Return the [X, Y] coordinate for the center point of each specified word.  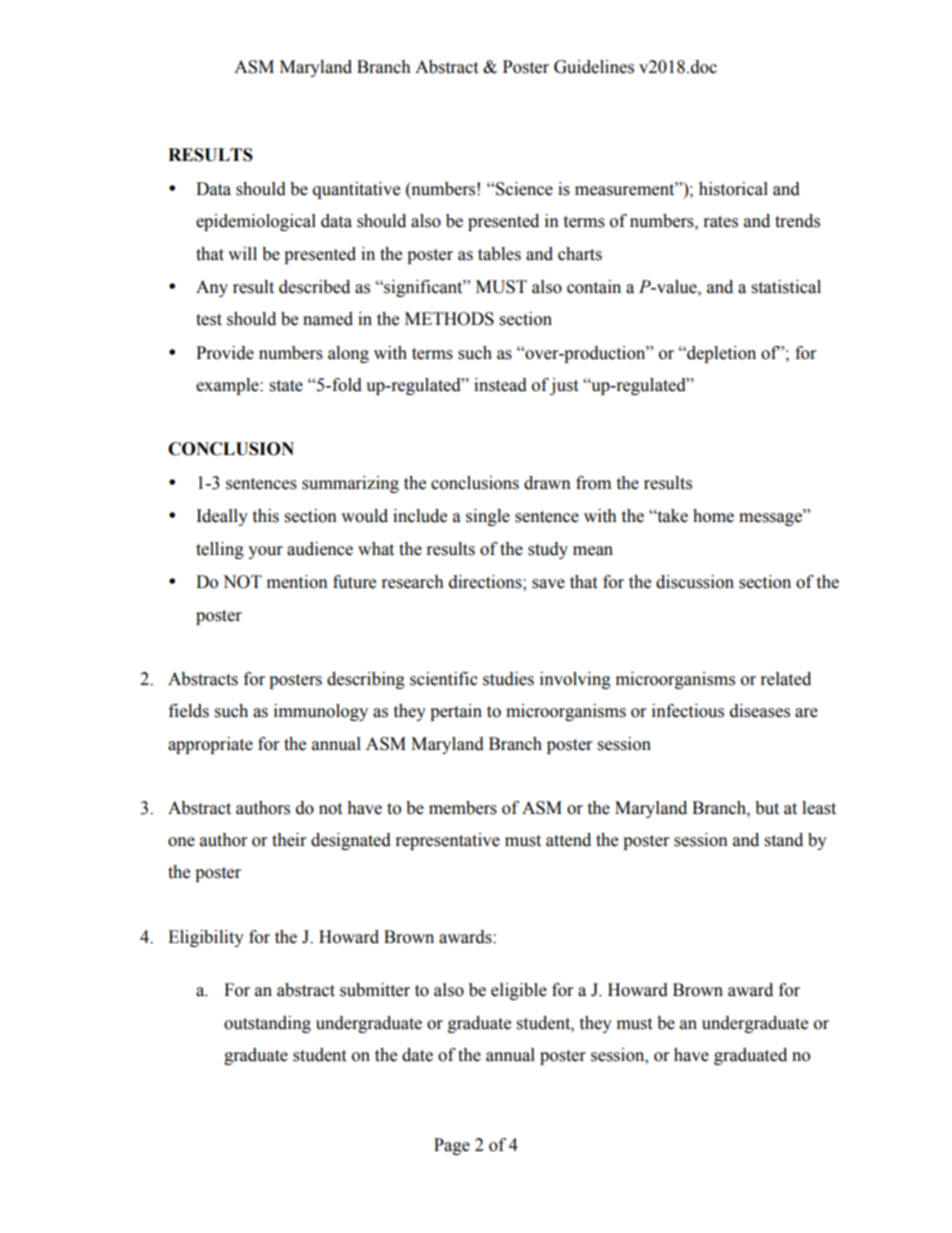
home [713, 516]
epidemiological [256, 222]
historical [733, 189]
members [463, 808]
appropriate [210, 745]
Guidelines [594, 67]
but [767, 808]
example [228, 386]
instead [500, 385]
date [417, 1055]
